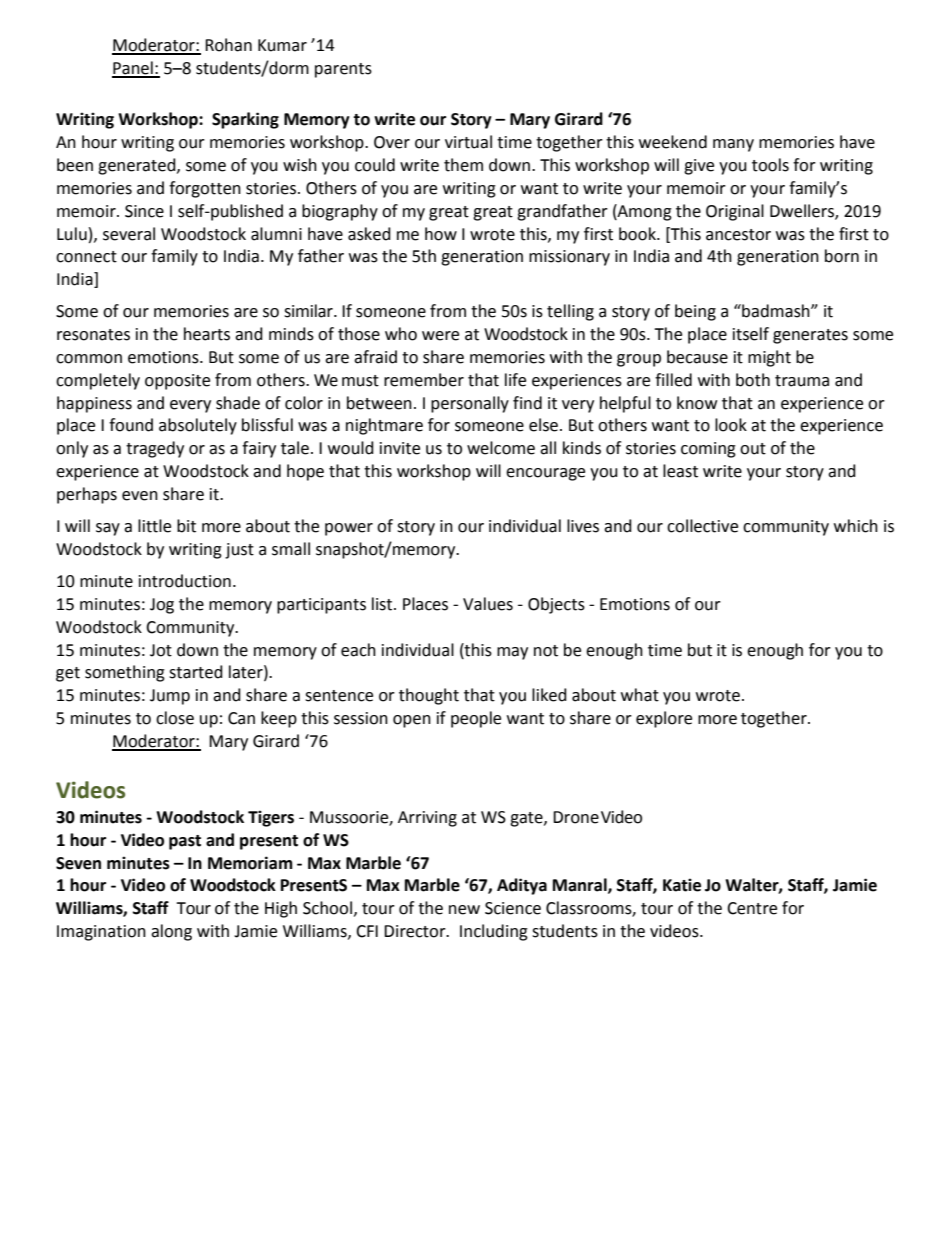 Image resolution: width=952 pixels, height=1233 pixels. Describe the element at coordinates (708, 450) in the screenshot. I see `coming` at that location.
